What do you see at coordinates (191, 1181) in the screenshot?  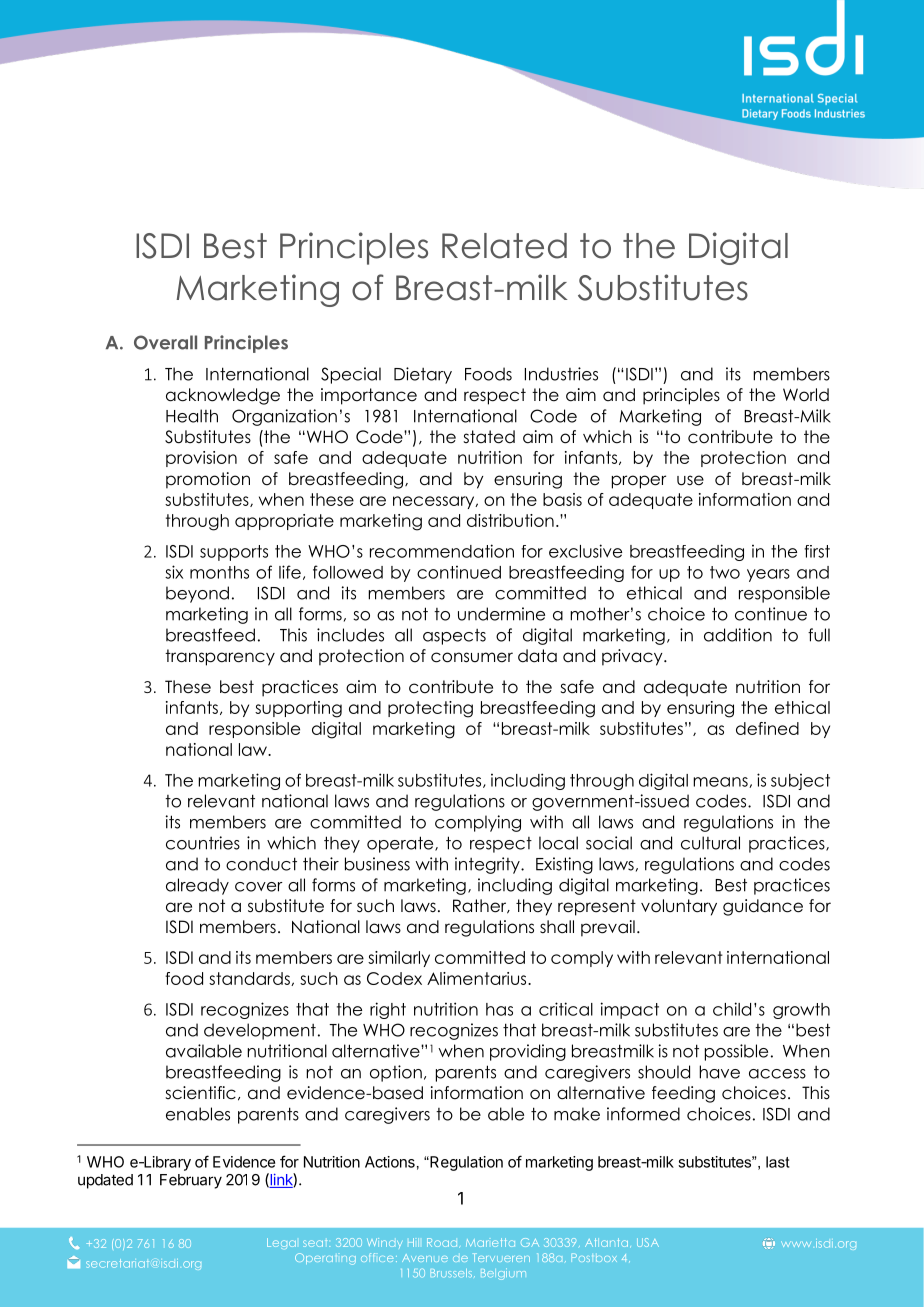 I see `February` at bounding box center [191, 1181].
